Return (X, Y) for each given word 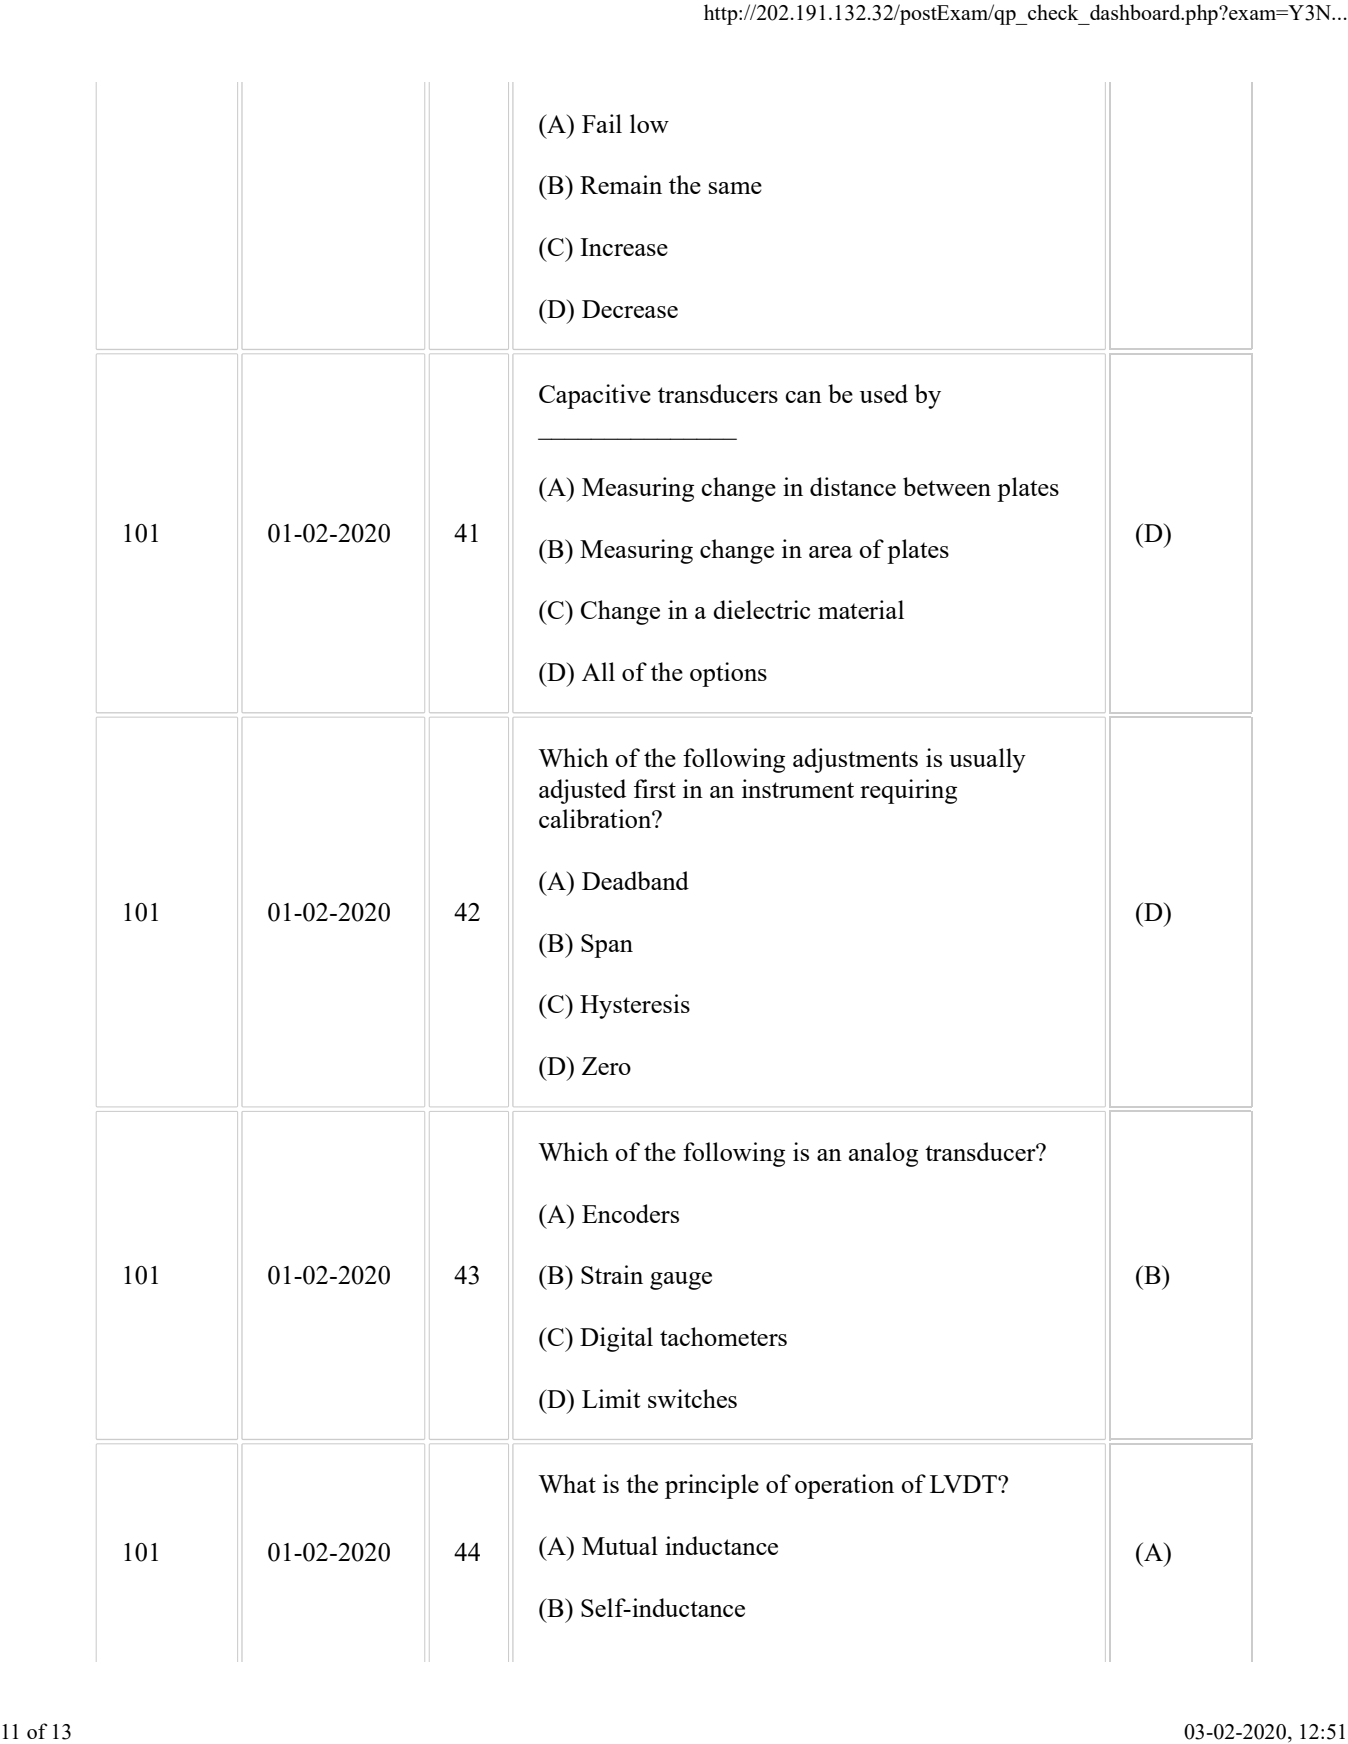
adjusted (582, 791)
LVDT (964, 1484)
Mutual (620, 1545)
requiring (908, 791)
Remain (621, 184)
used (884, 393)
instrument (798, 788)
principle (712, 1486)
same (735, 188)
